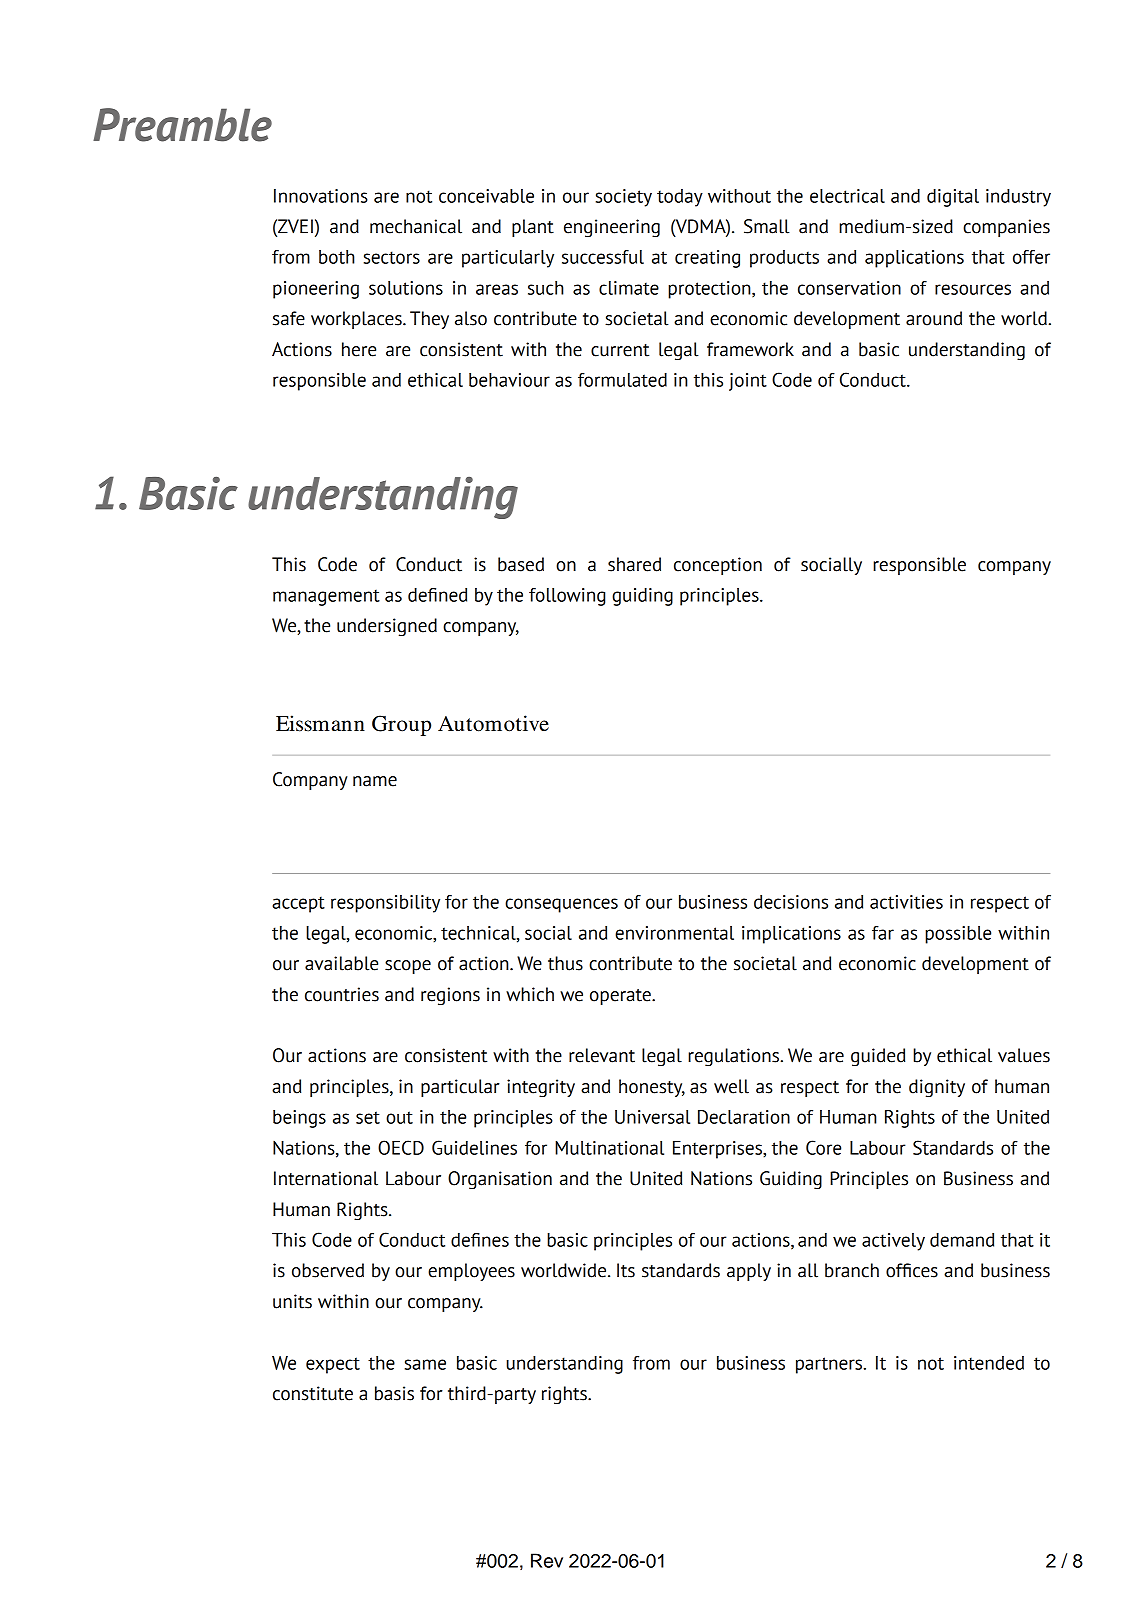  Describe the element at coordinates (953, 198) in the image. I see `digital` at that location.
